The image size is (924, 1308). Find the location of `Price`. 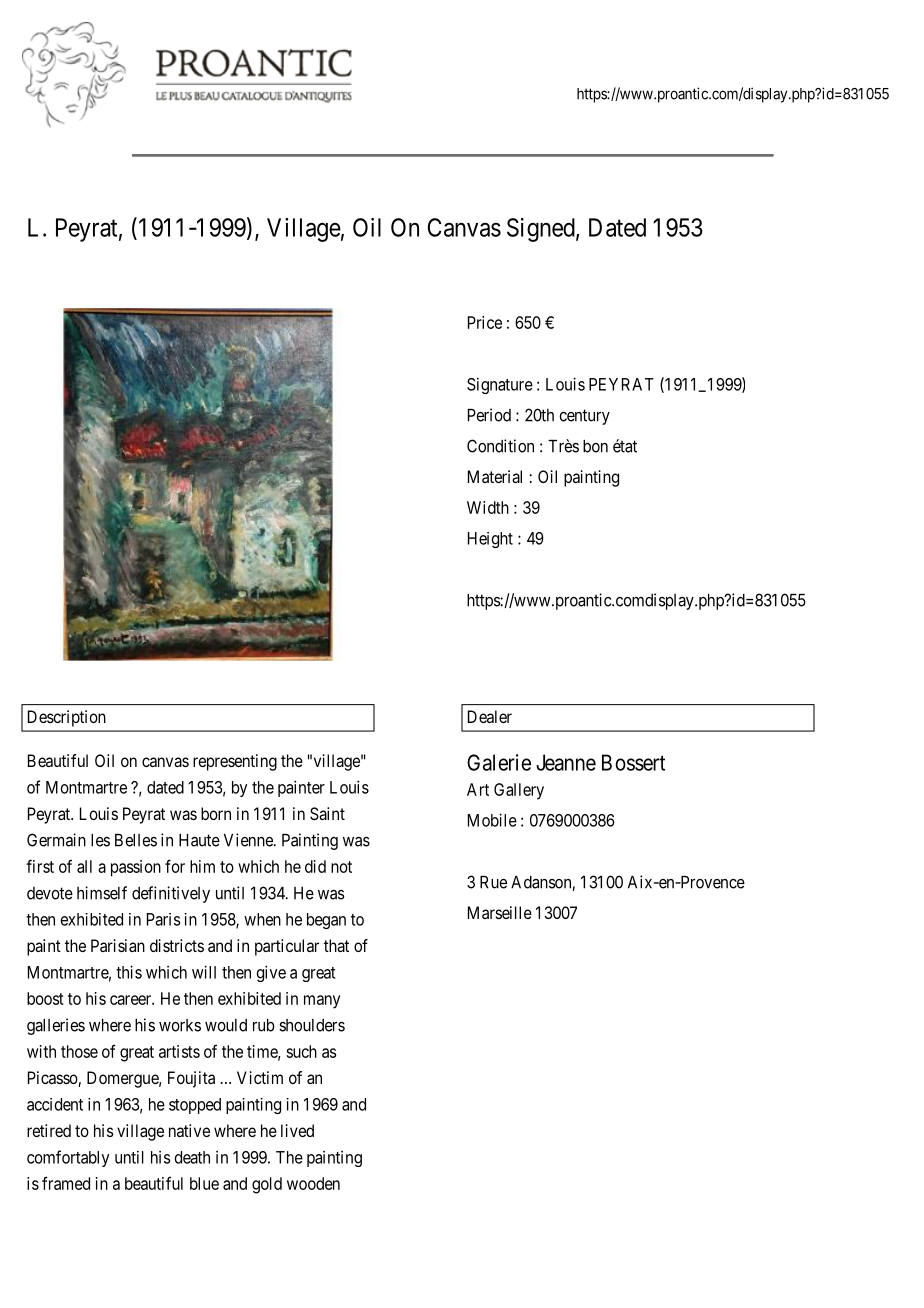

Price is located at coordinates (485, 322).
